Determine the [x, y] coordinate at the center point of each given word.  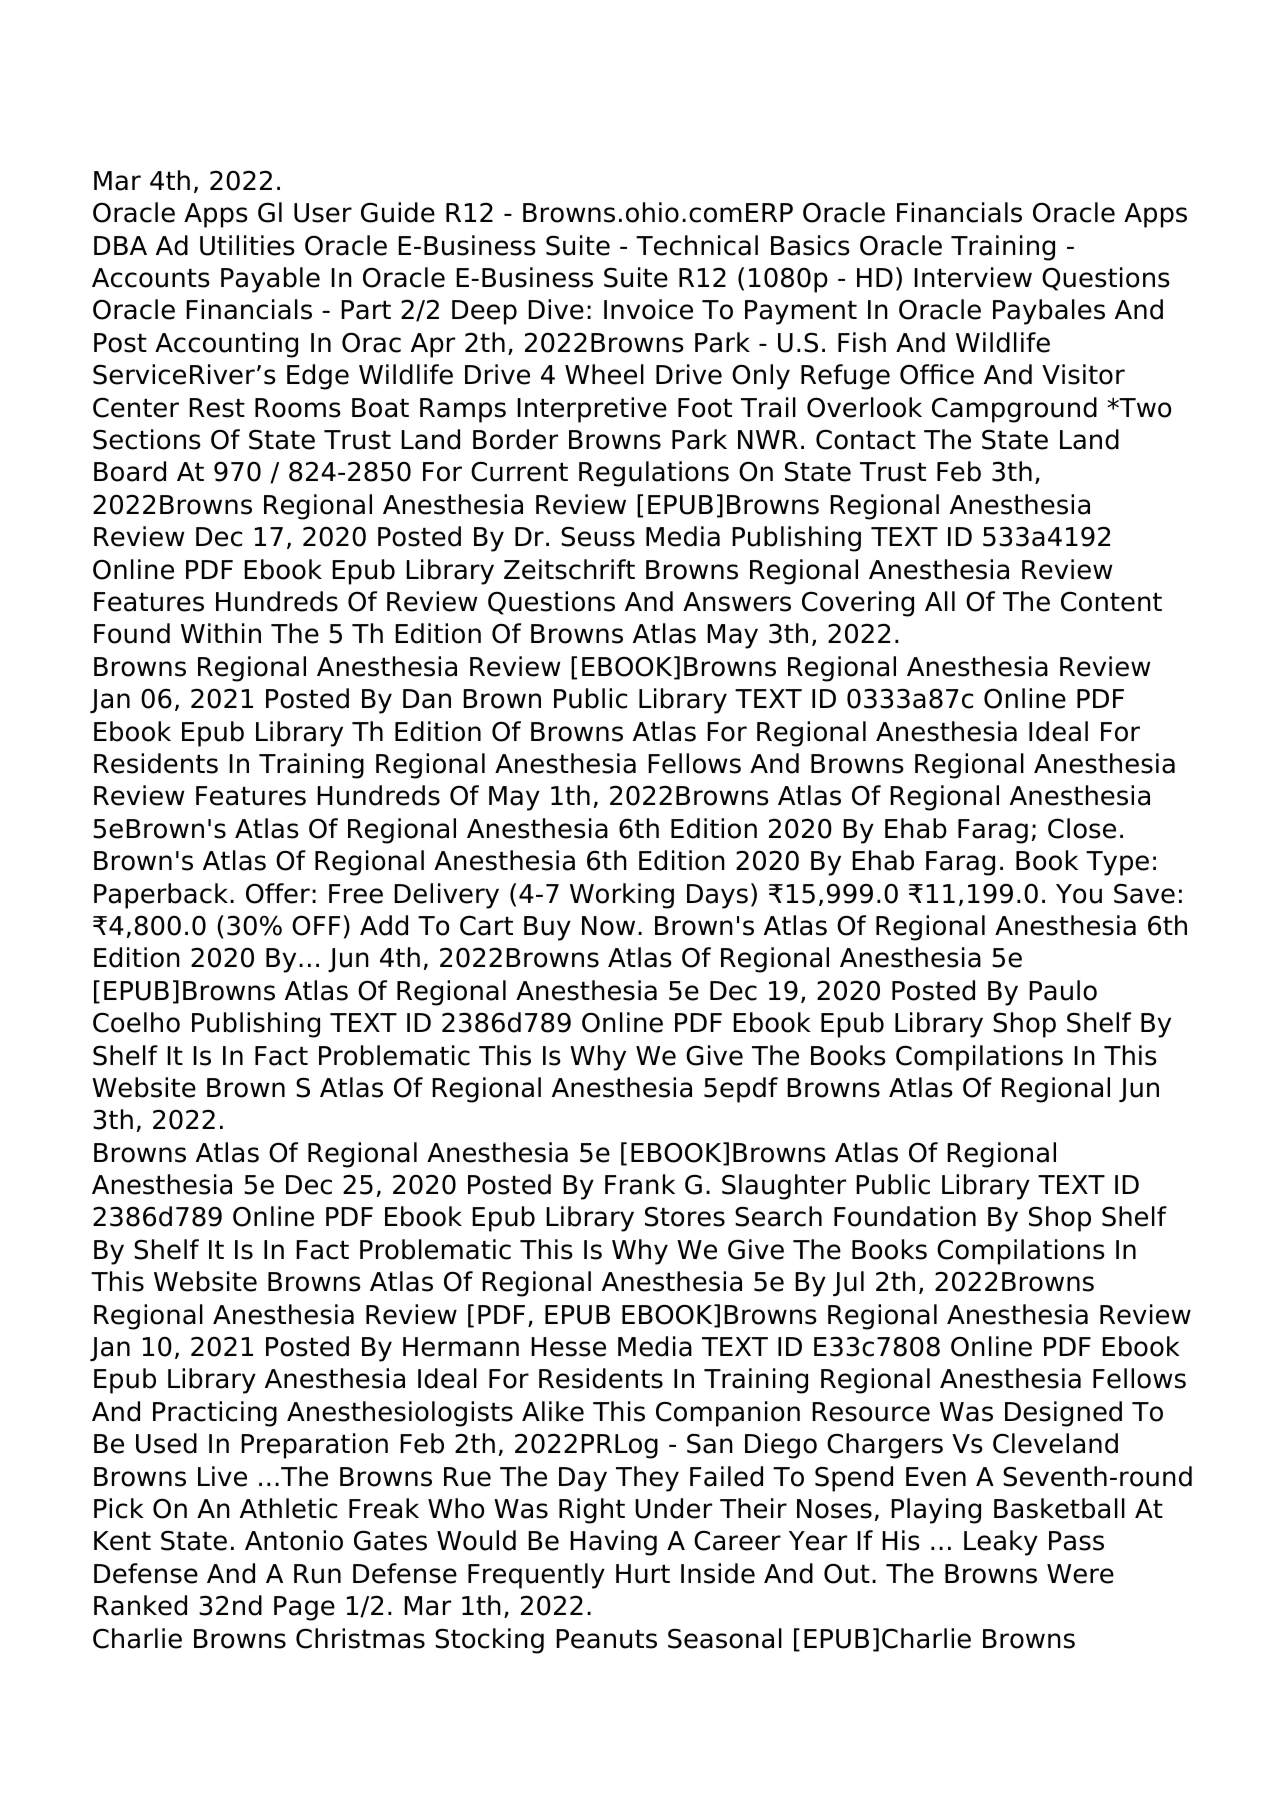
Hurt [643, 1574]
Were [1080, 1574]
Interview [973, 277]
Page [304, 1608]
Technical [697, 245]
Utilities [247, 245]
